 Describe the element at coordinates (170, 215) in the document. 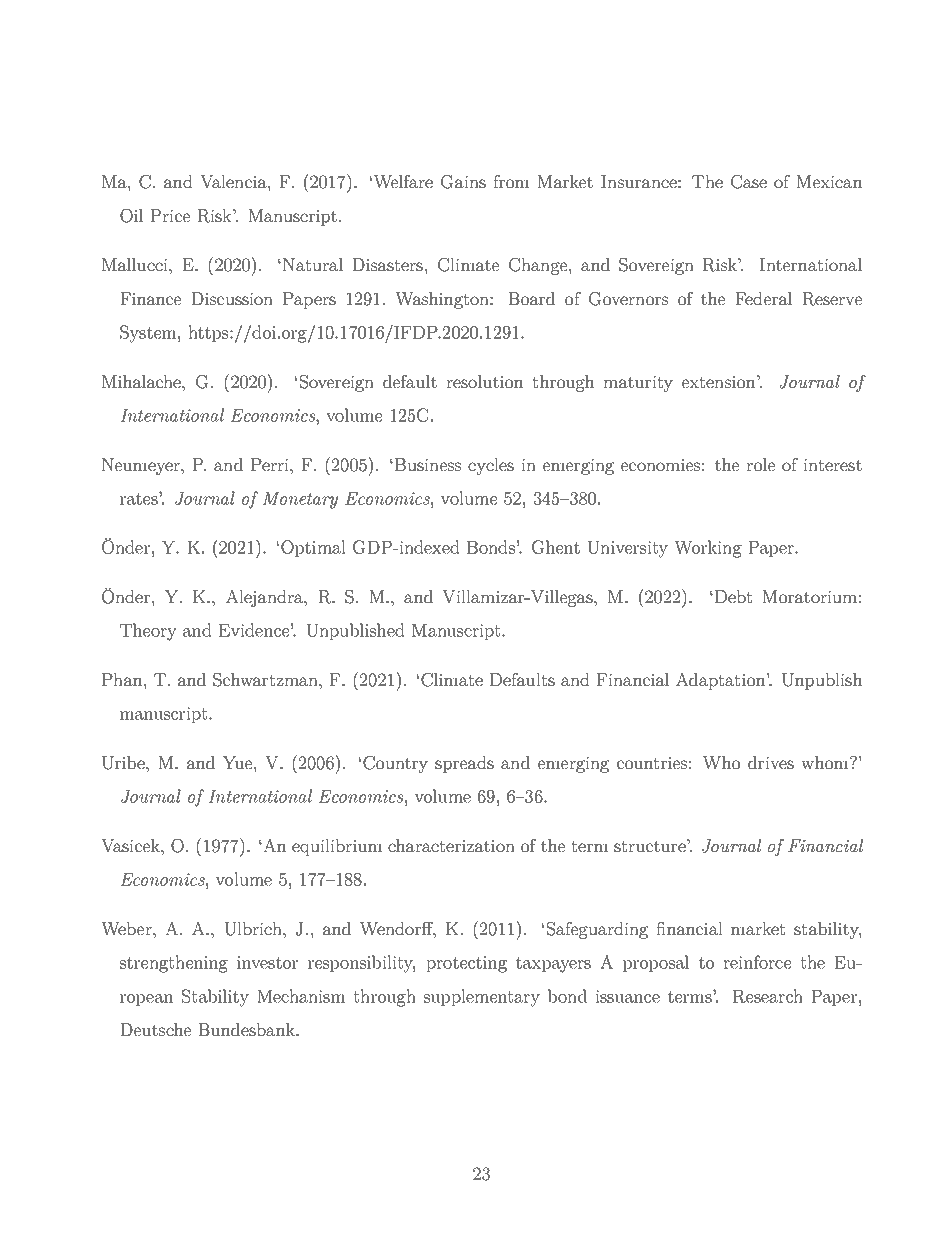

I see `Price` at that location.
